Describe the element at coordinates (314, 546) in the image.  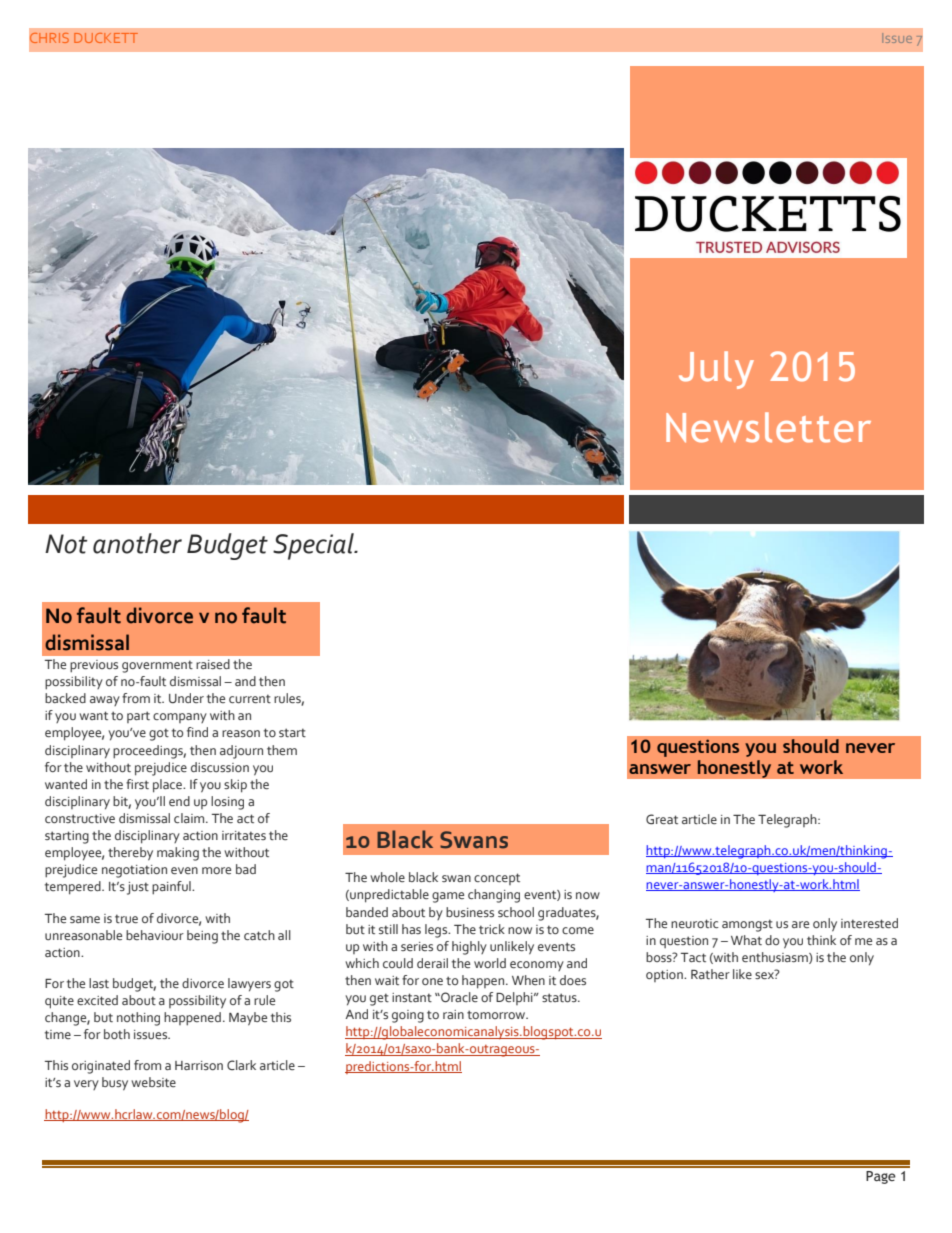
I see `Special` at that location.
